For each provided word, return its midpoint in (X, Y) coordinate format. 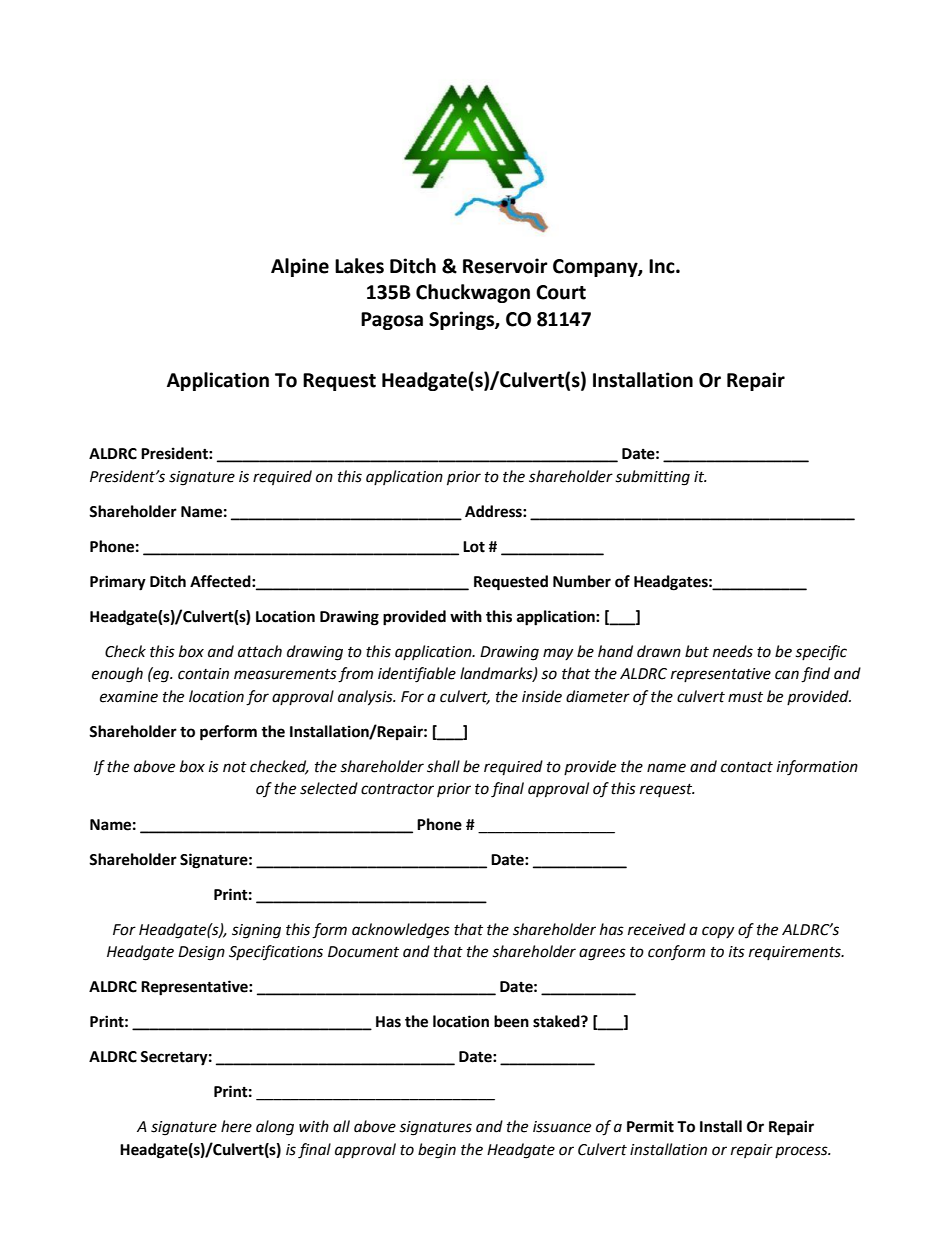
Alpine (300, 267)
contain (203, 674)
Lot (474, 547)
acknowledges (401, 931)
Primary (118, 583)
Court (561, 292)
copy (718, 932)
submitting (652, 478)
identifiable (417, 675)
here (236, 1126)
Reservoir (505, 266)
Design (201, 953)
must (745, 697)
